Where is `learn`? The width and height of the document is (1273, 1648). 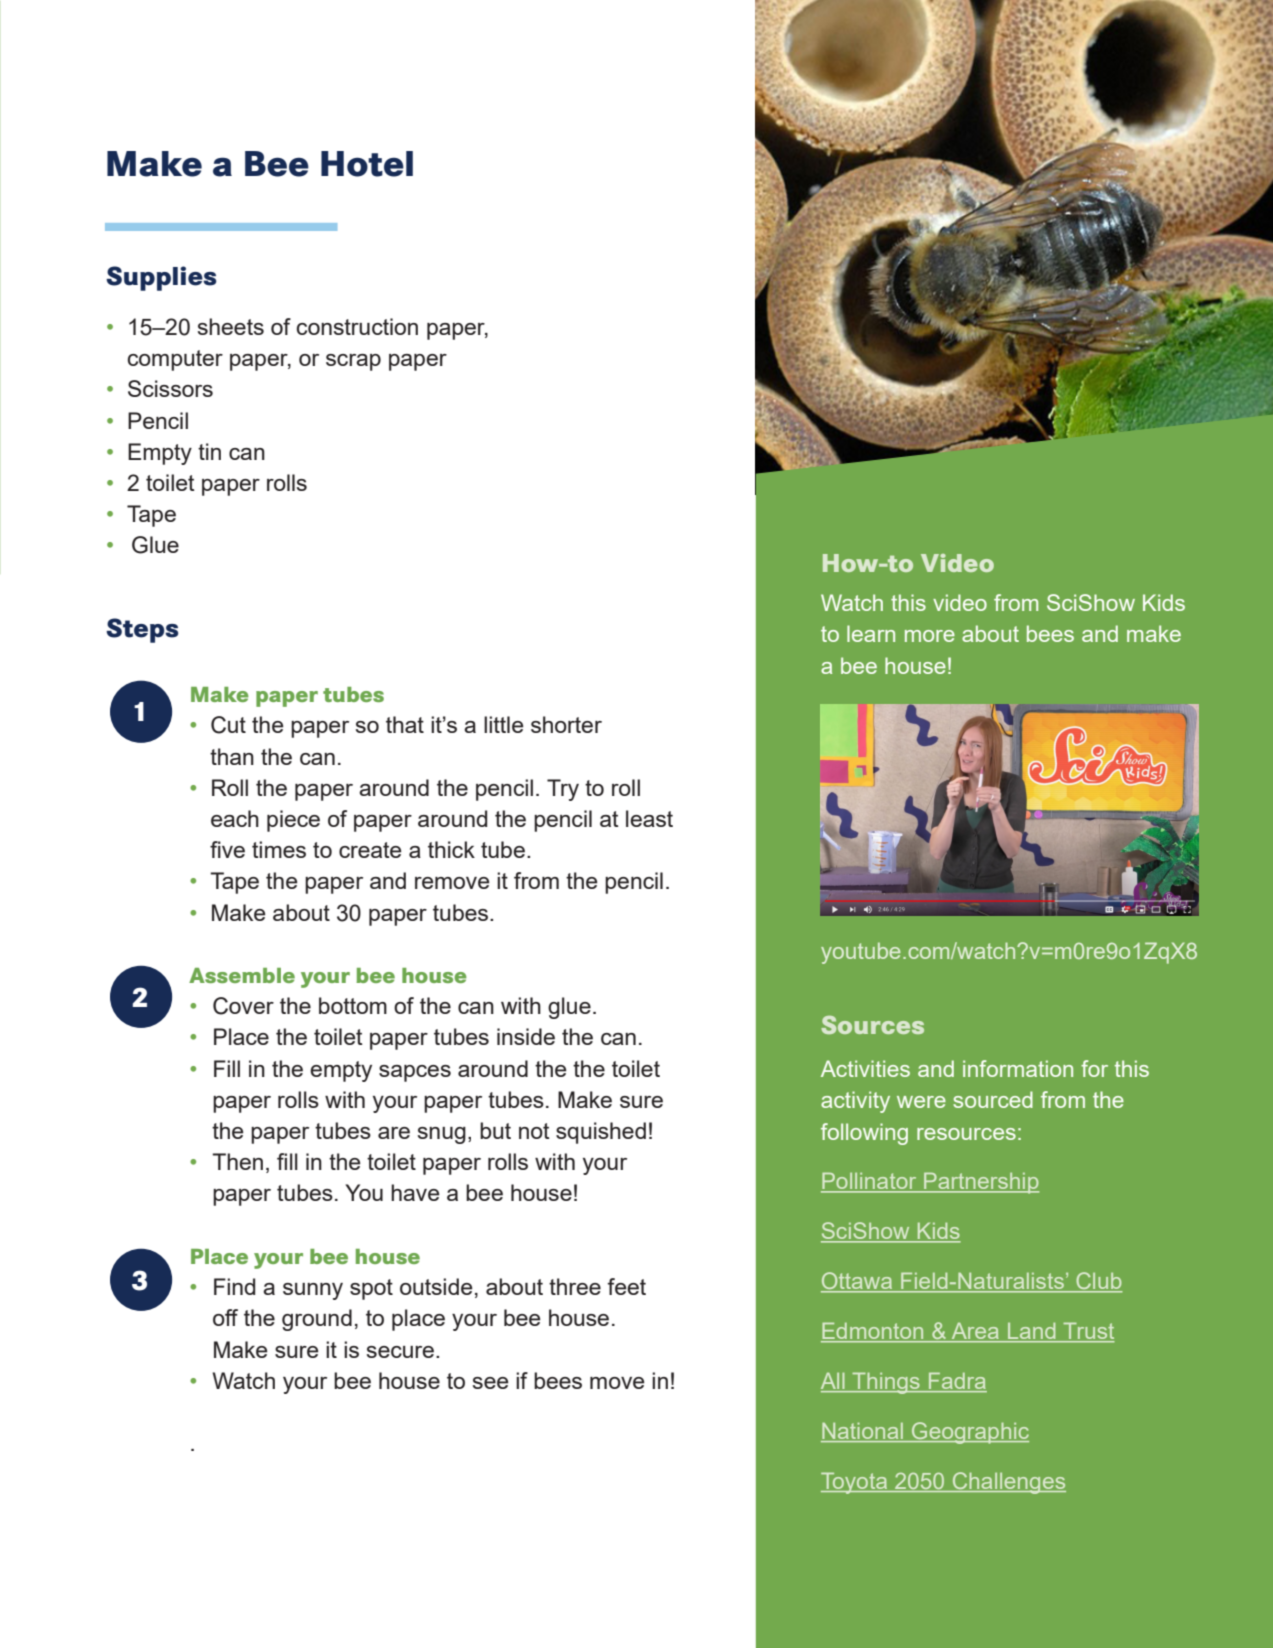 learn is located at coordinates (871, 633).
